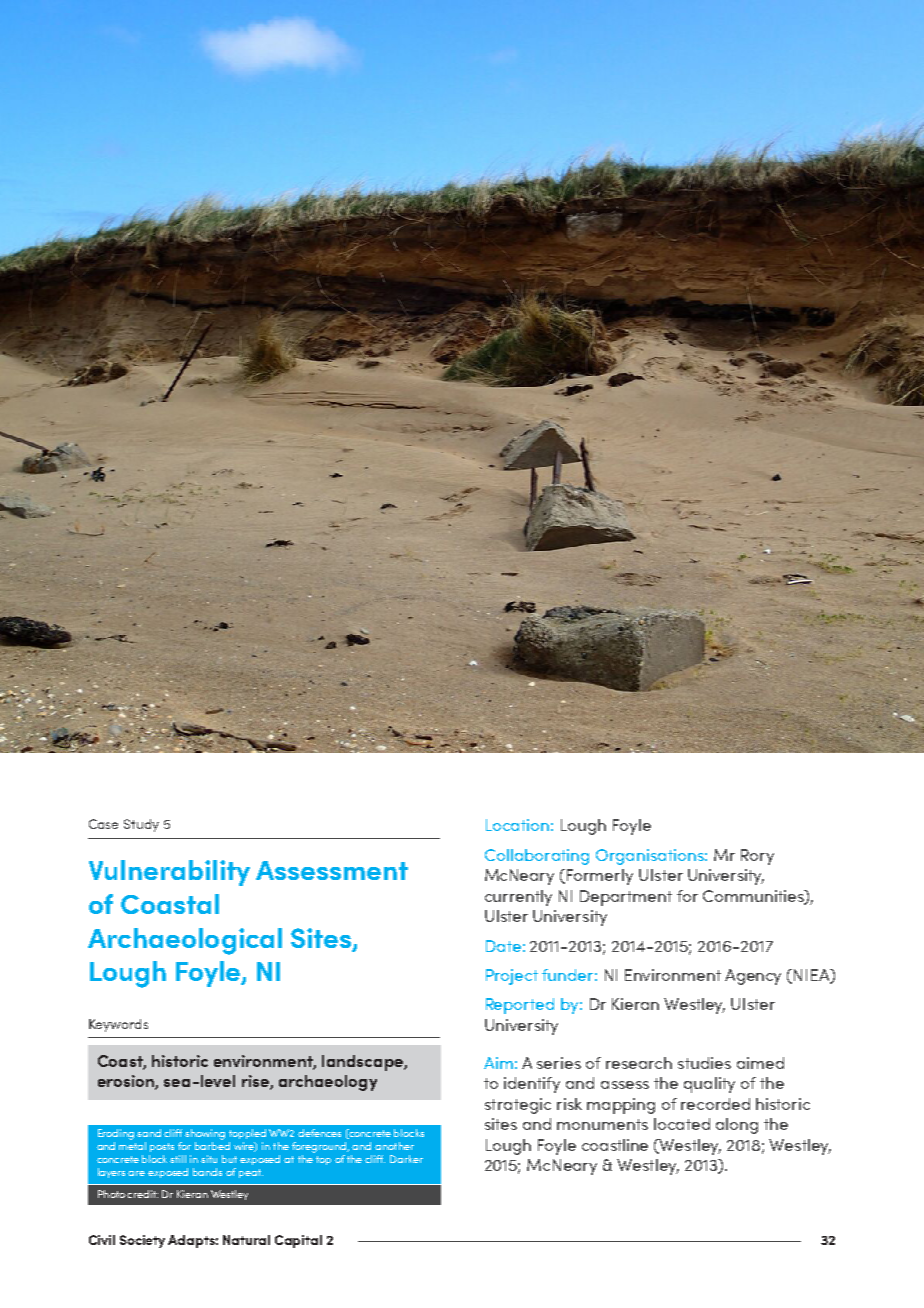  What do you see at coordinates (682, 1124) in the screenshot?
I see `located` at bounding box center [682, 1124].
